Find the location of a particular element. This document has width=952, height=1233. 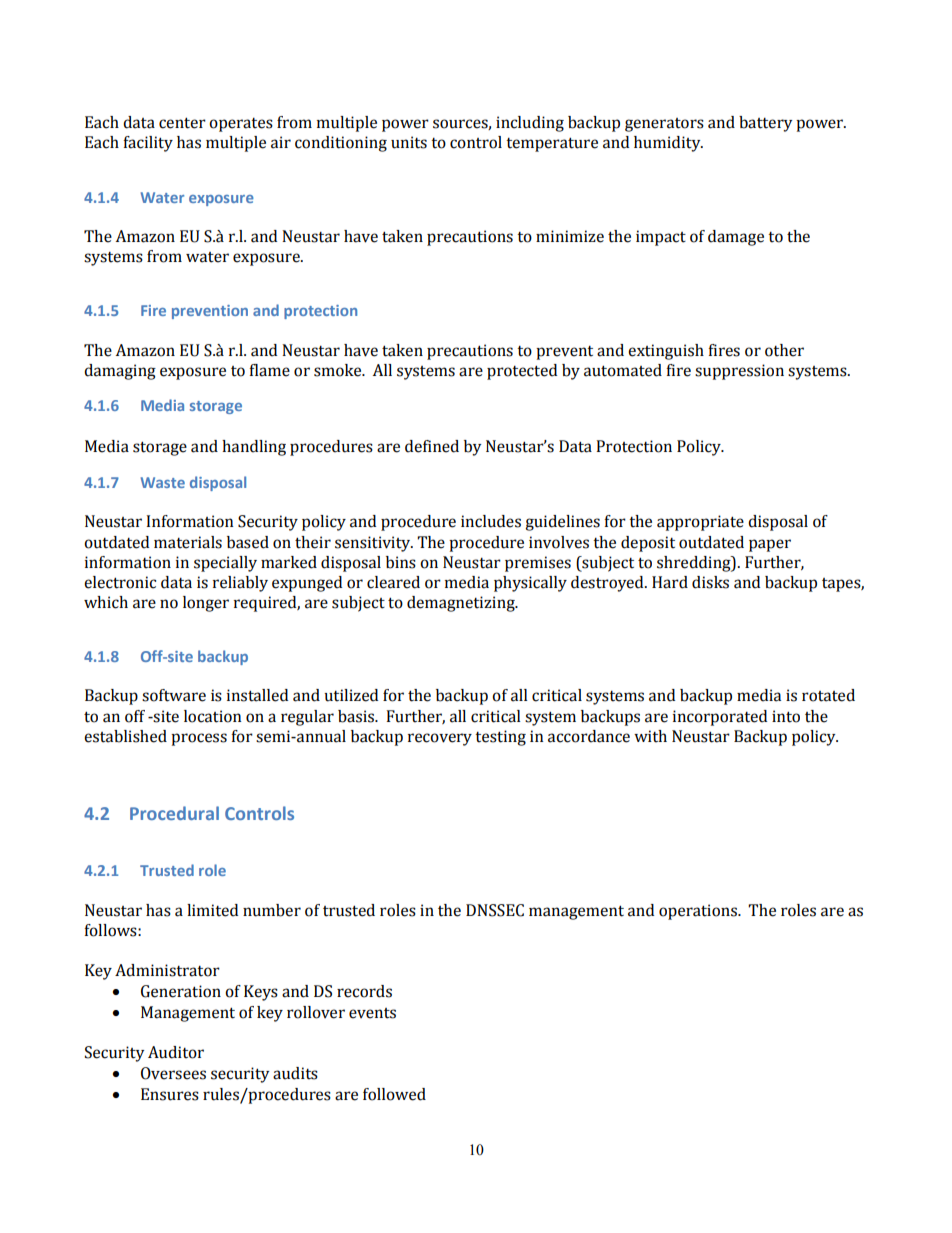

battery is located at coordinates (765, 124).
